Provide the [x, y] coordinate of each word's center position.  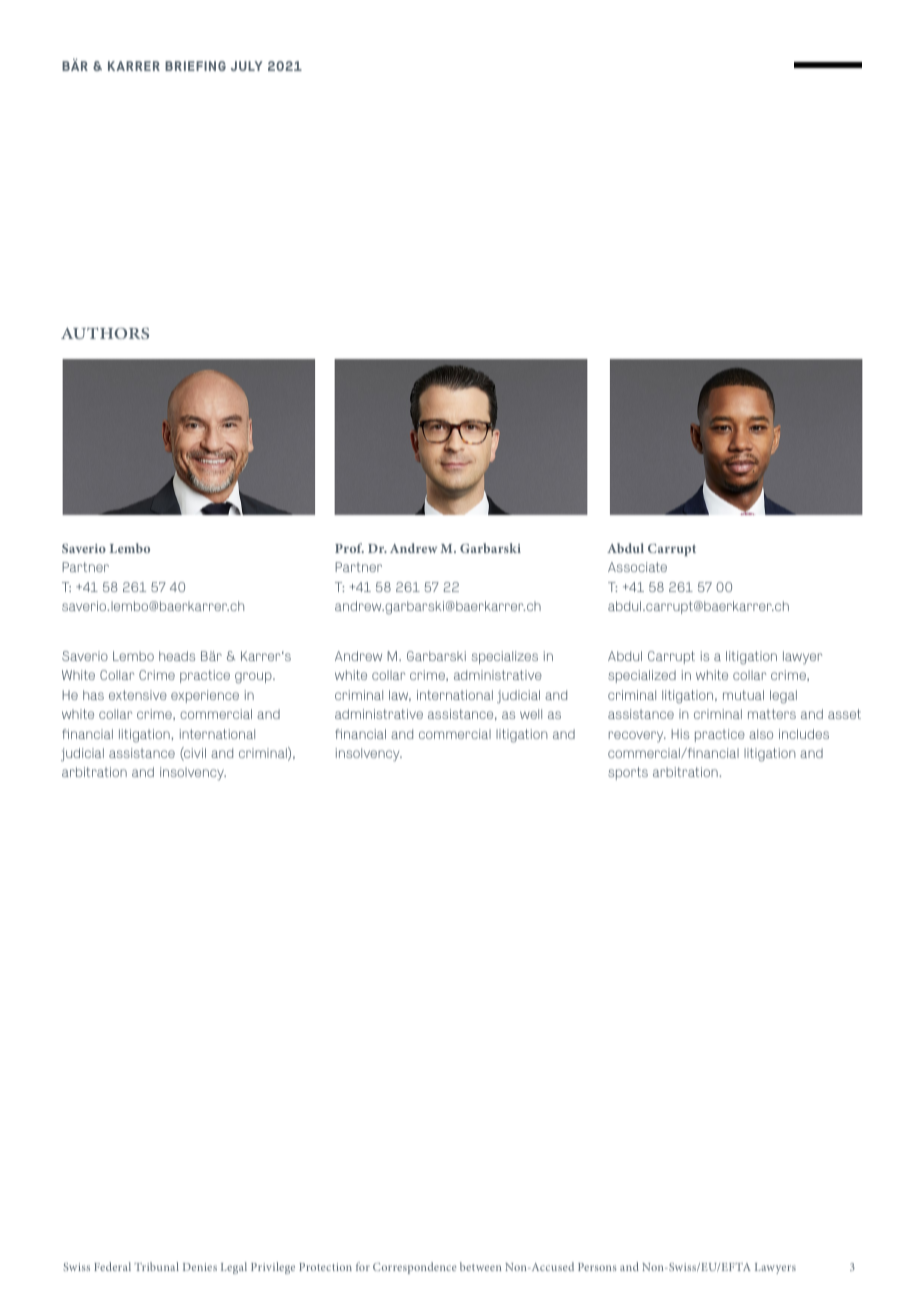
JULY [247, 66]
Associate [637, 567]
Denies [200, 1267]
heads [177, 656]
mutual [743, 695]
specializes [505, 657]
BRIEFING [195, 66]
